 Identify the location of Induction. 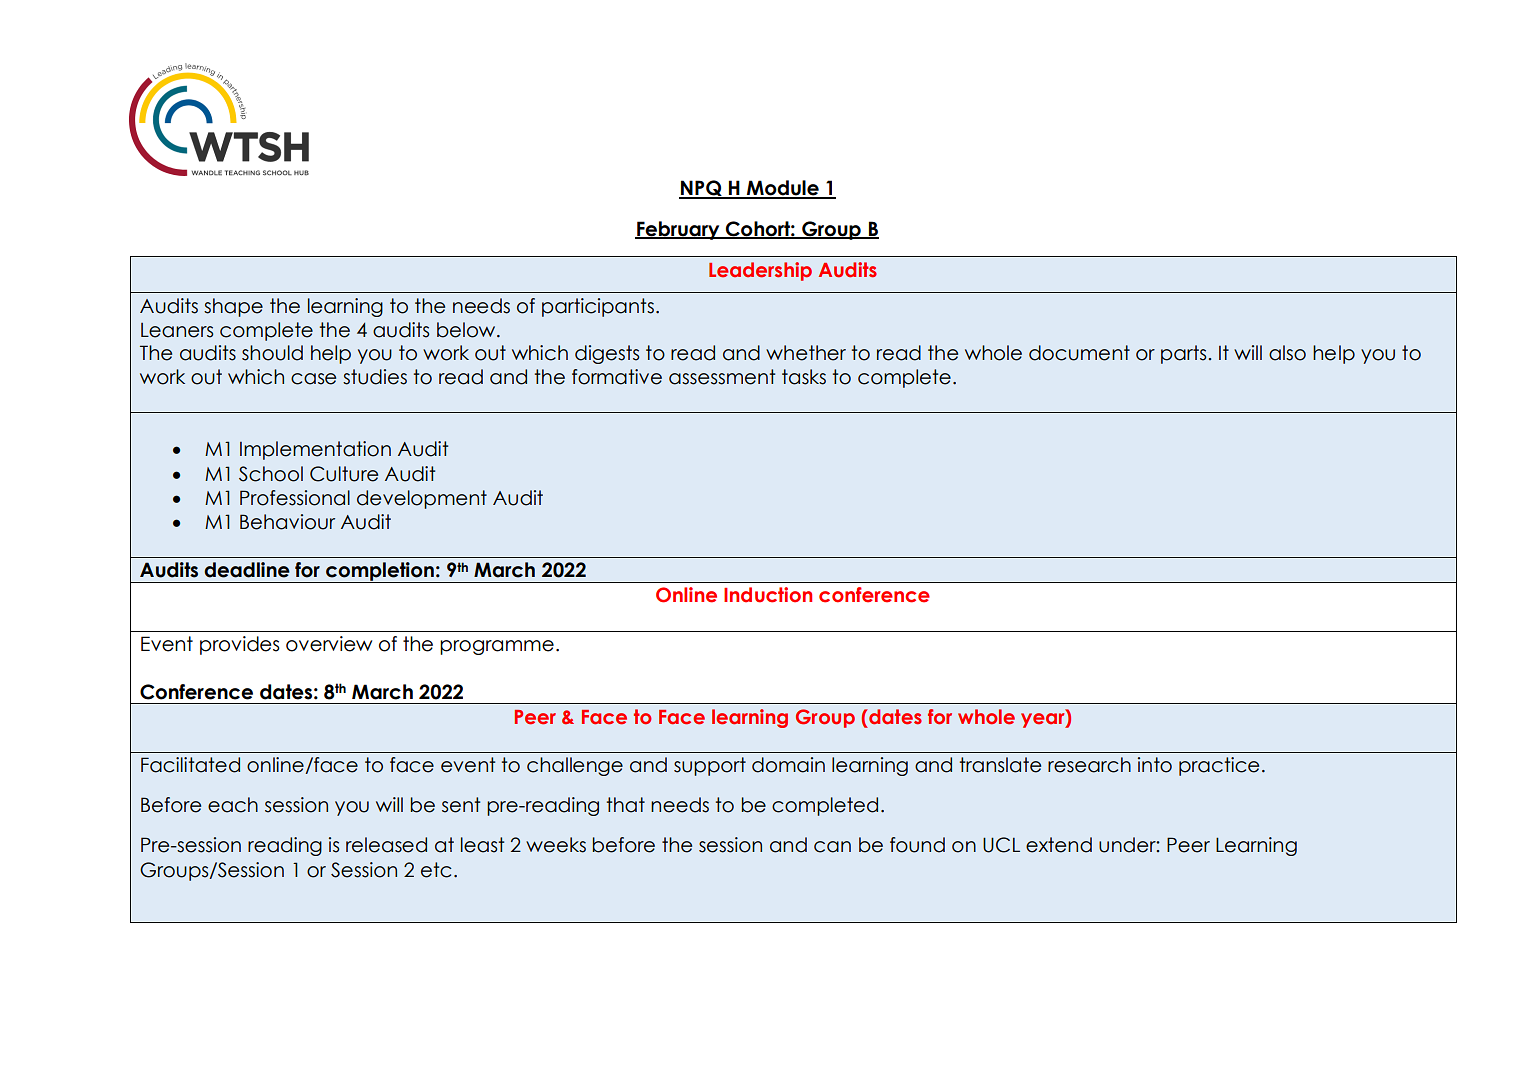
(768, 595).
